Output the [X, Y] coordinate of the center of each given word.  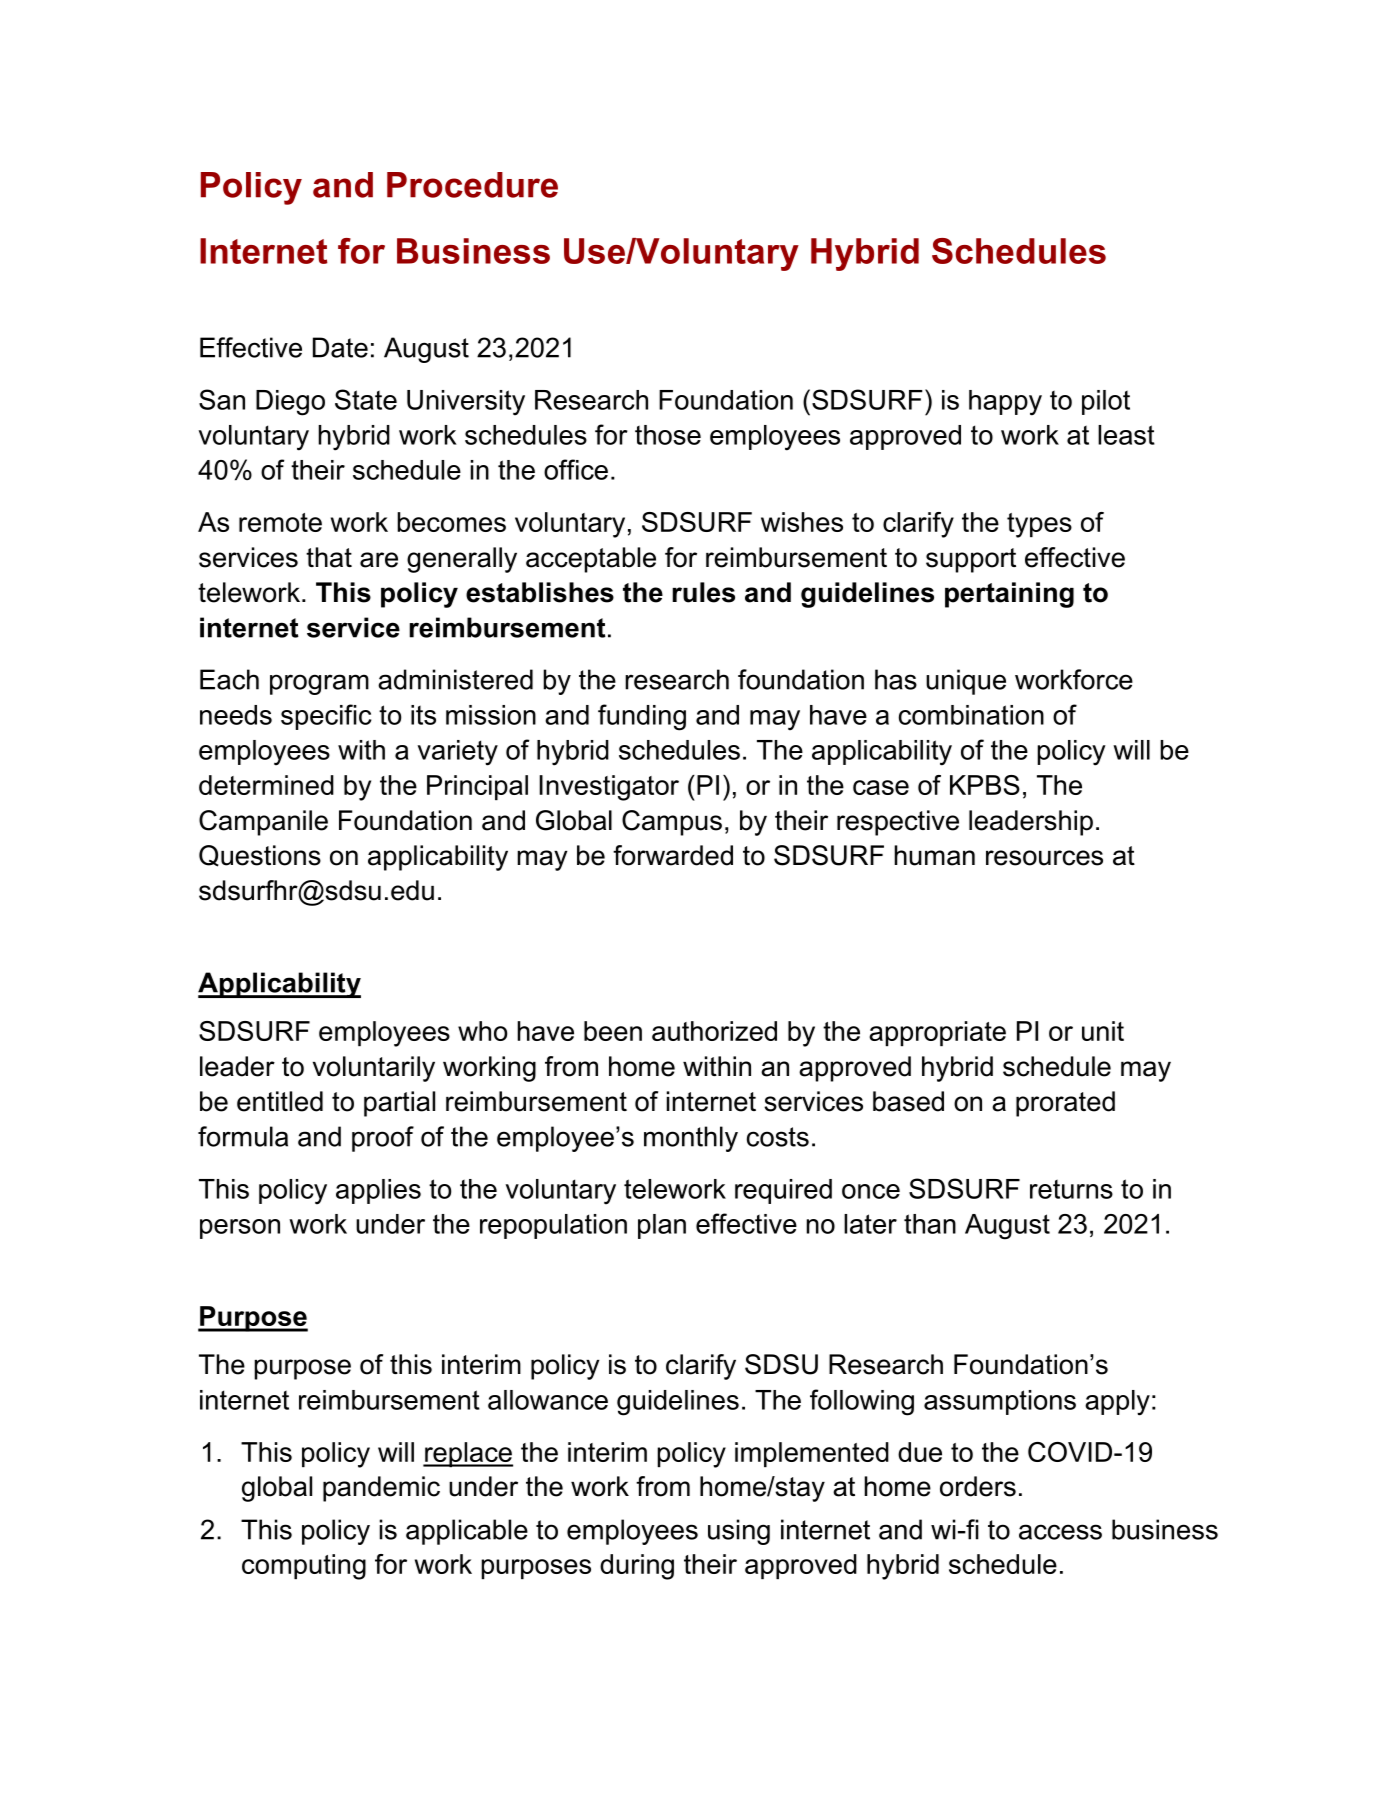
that [329, 557]
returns [1071, 1189]
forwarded [673, 855]
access [1060, 1532]
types [1039, 525]
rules [703, 592]
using [739, 1532]
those [668, 435]
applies [378, 1191]
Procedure [472, 185]
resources [1044, 858]
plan [662, 1226]
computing [304, 1567]
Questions [260, 856]
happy [1005, 403]
